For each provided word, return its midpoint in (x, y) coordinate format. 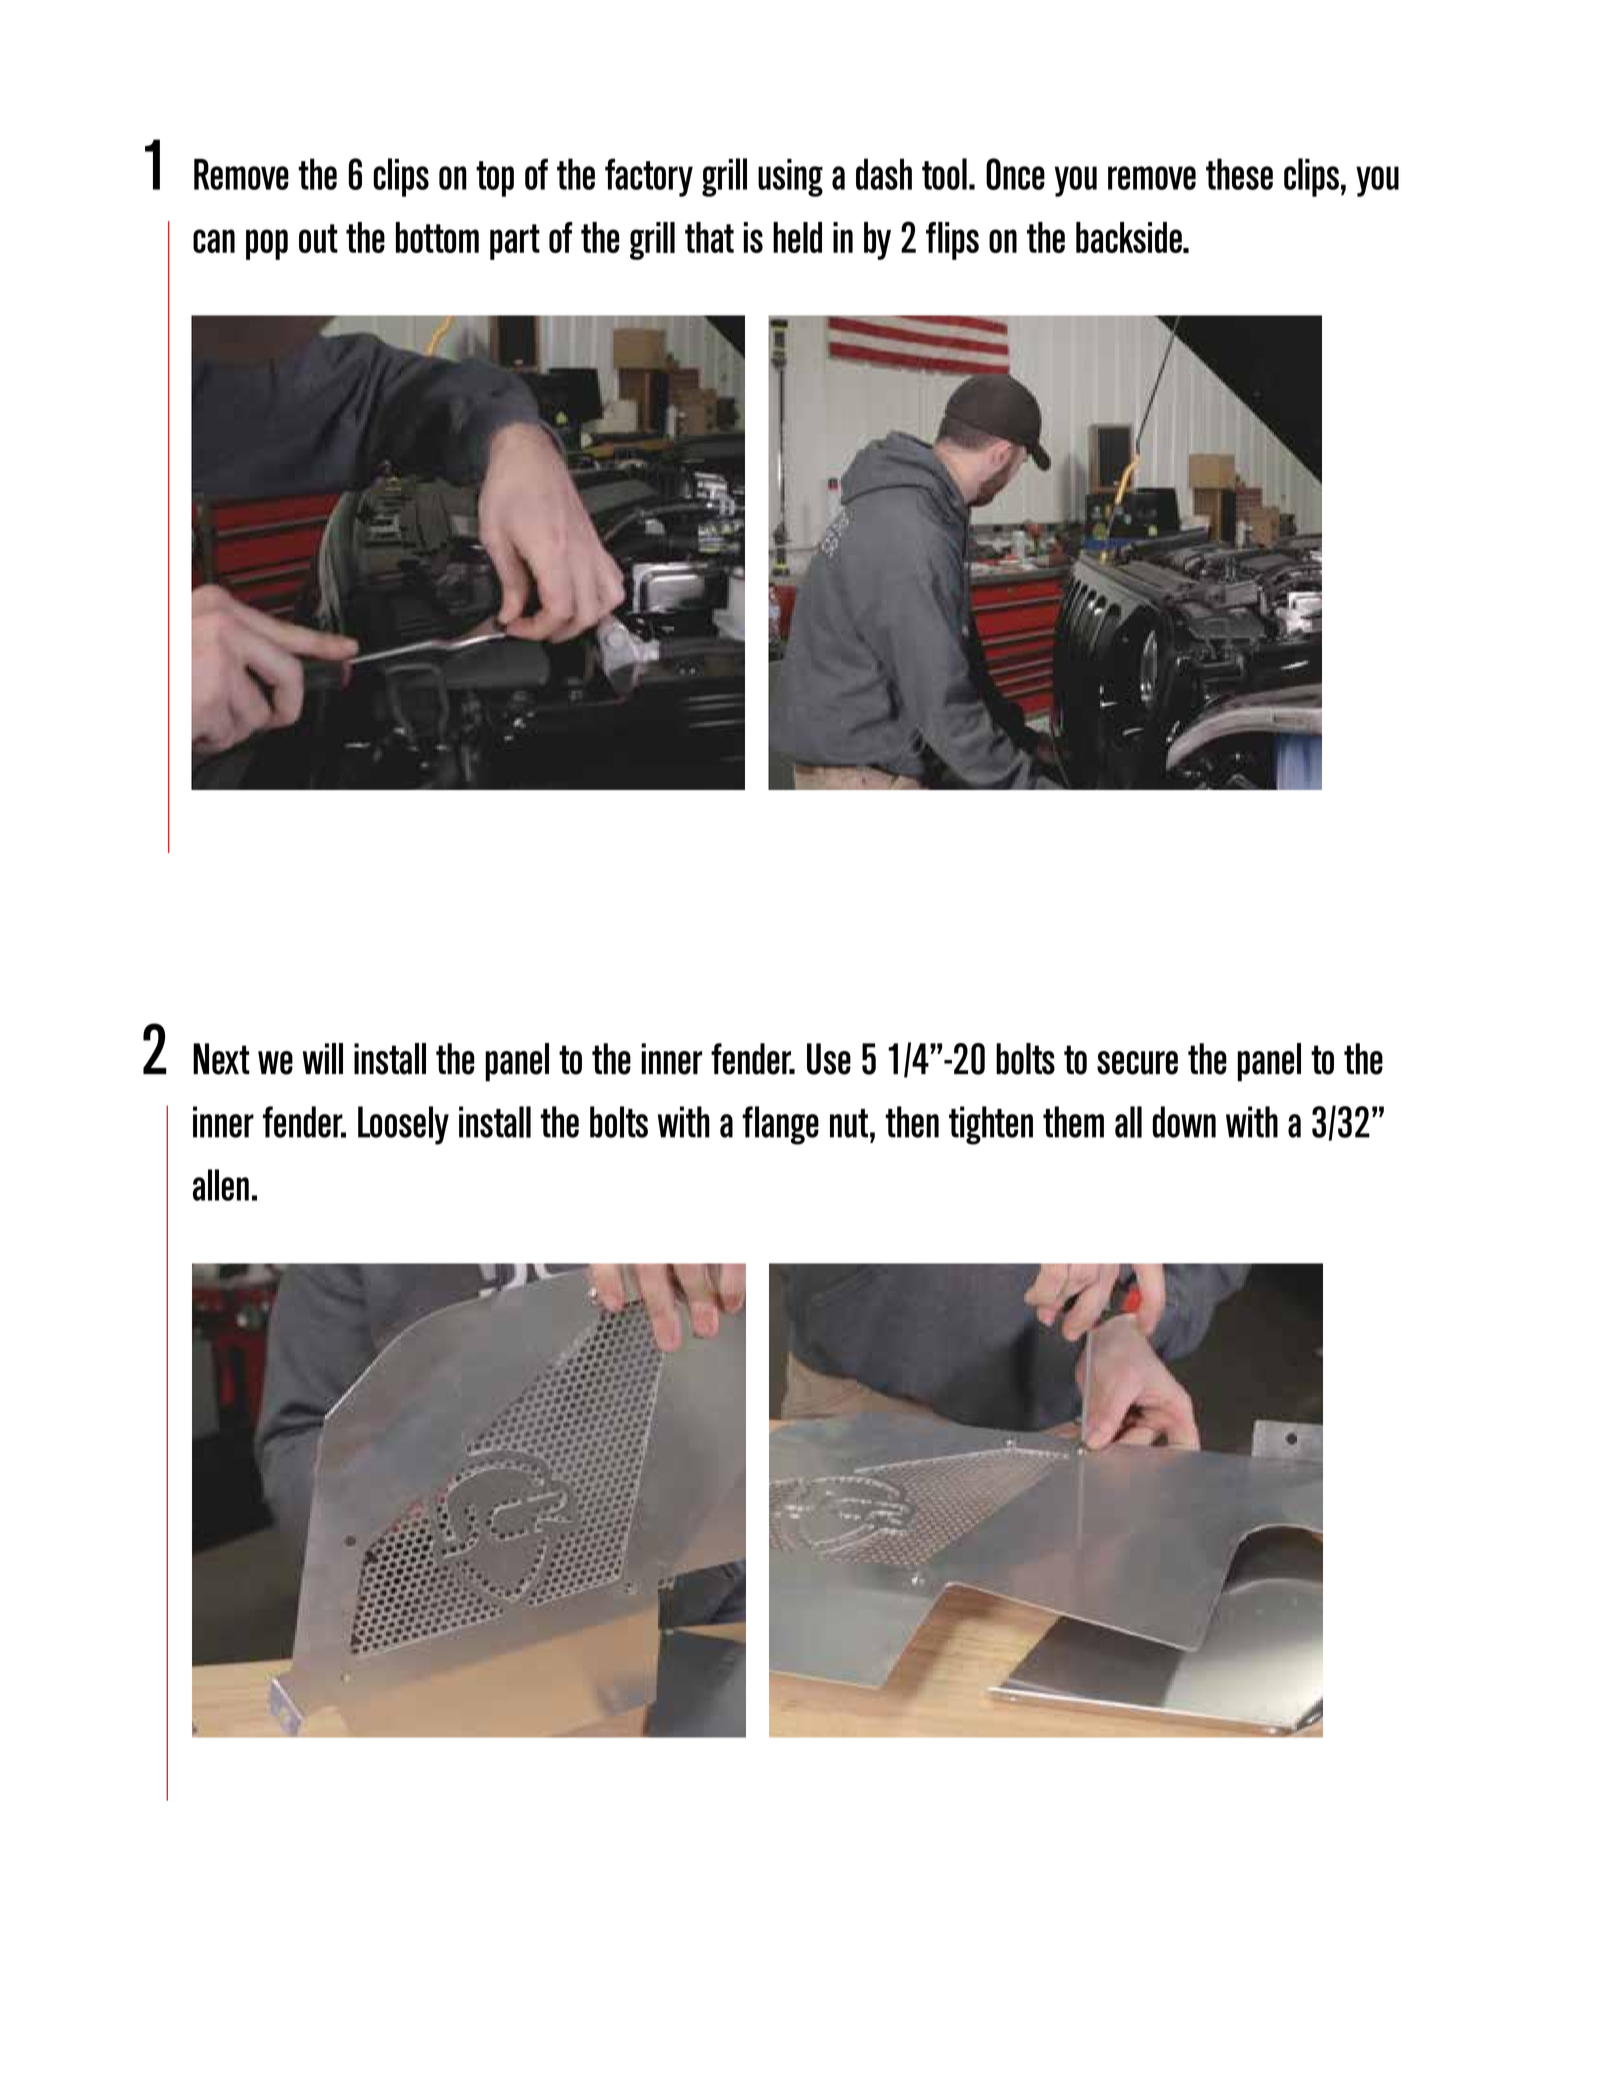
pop (267, 244)
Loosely (403, 1125)
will (323, 1058)
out (318, 238)
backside (1130, 237)
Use (829, 1059)
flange (780, 1125)
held (797, 237)
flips (952, 241)
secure (1137, 1063)
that (709, 237)
